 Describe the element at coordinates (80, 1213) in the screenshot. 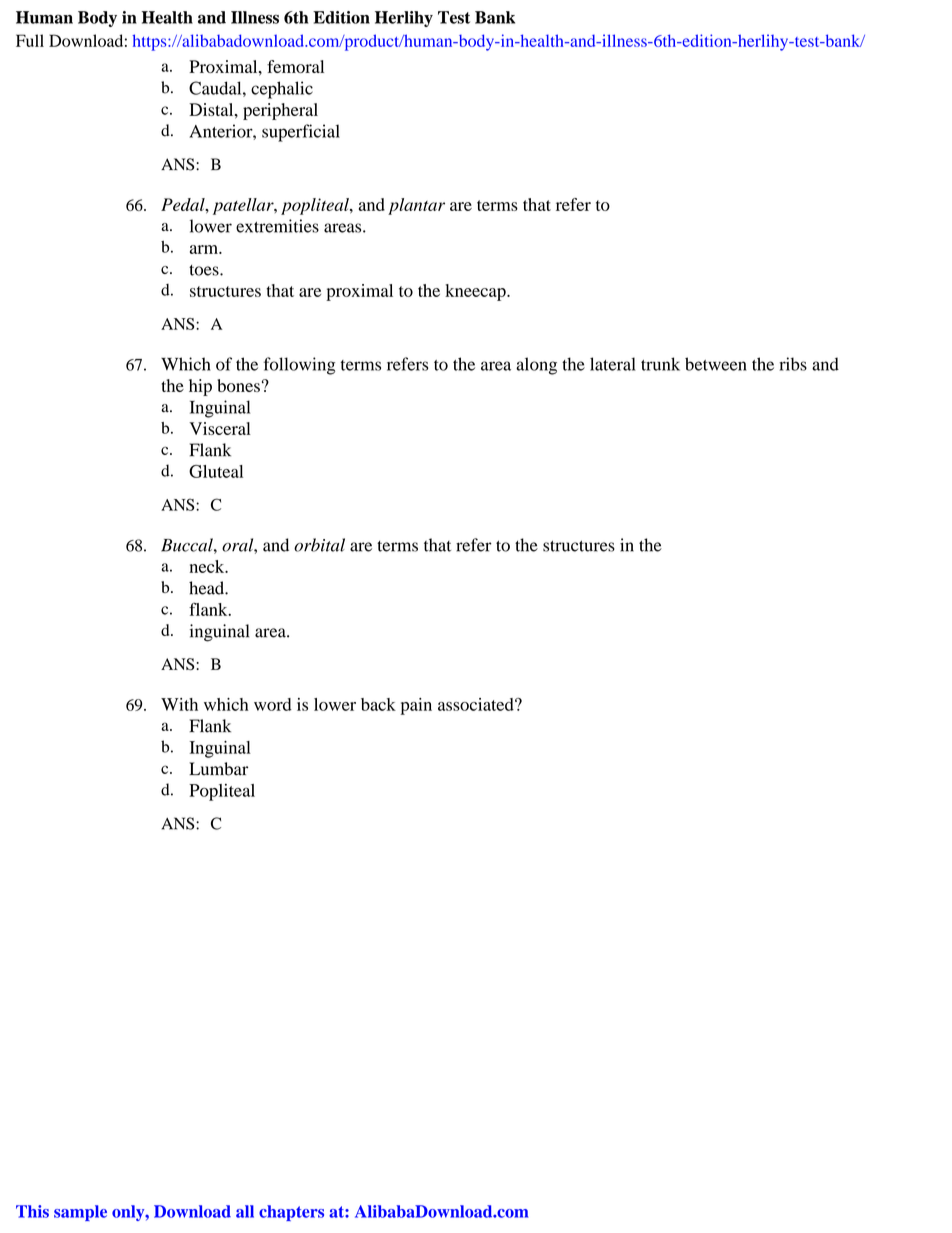

I see `sample` at that location.
